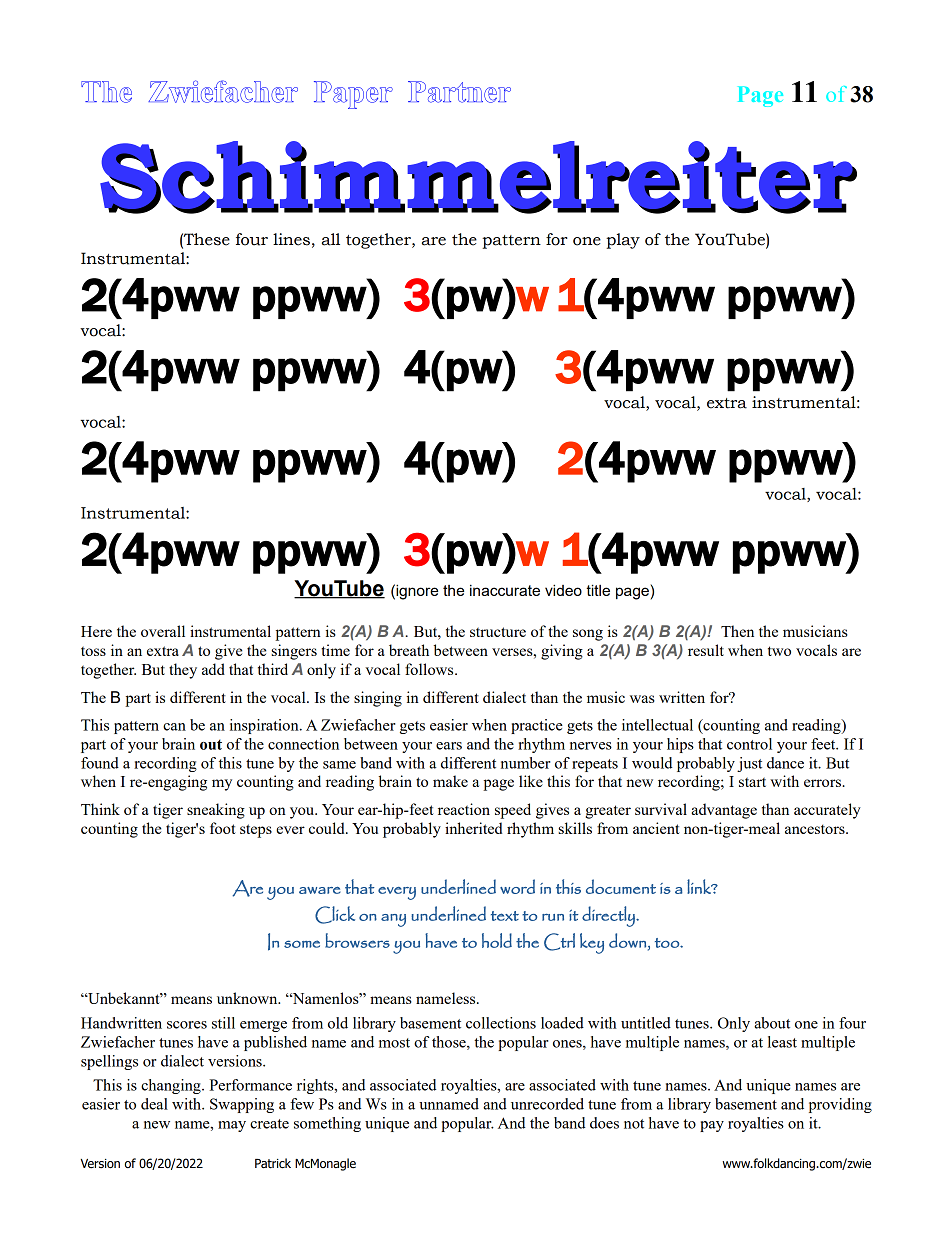 This screenshot has height=1233, width=952. What do you see at coordinates (623, 241) in the screenshot?
I see `play` at bounding box center [623, 241].
